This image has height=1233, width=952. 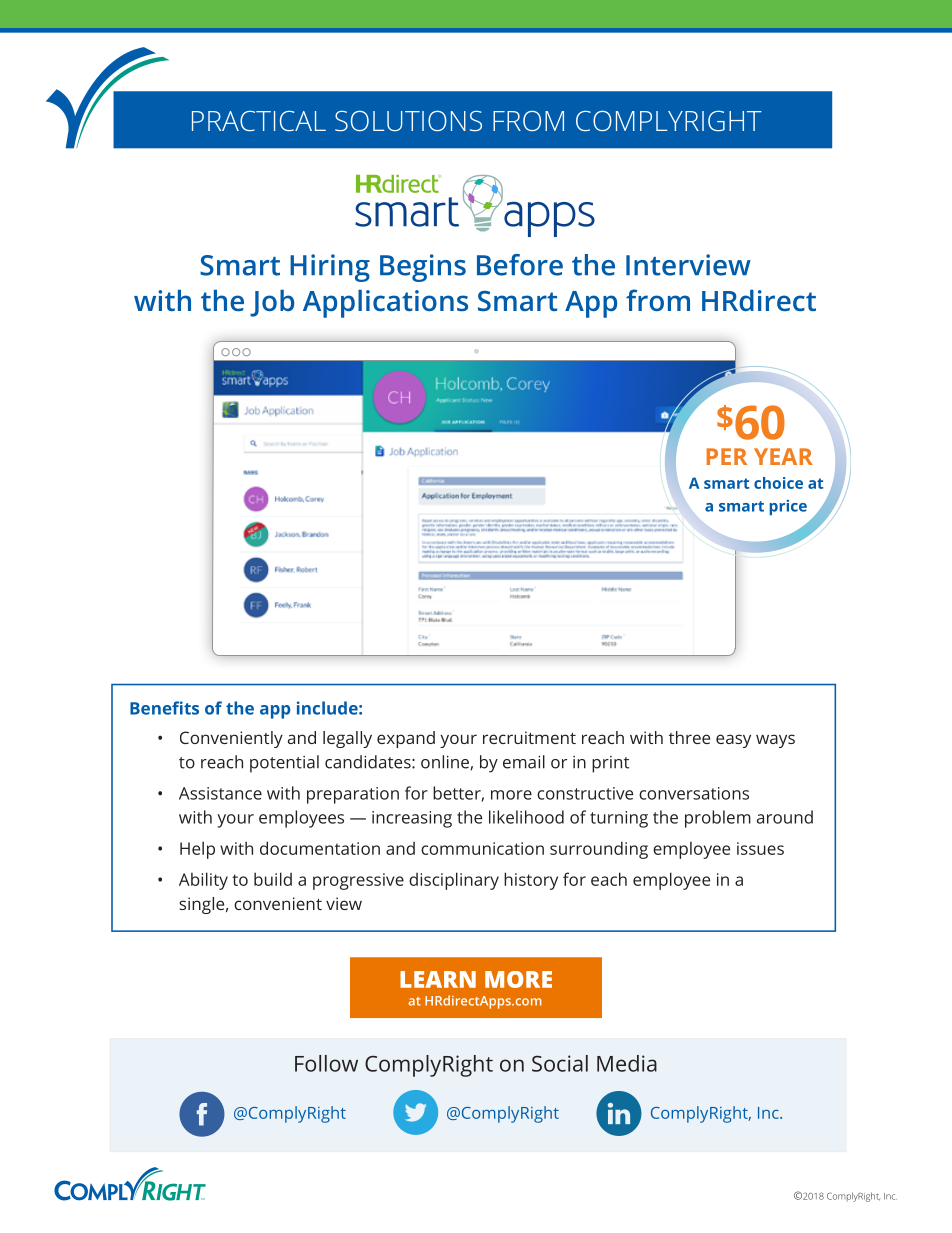 I want to click on PER, so click(x=726, y=456).
